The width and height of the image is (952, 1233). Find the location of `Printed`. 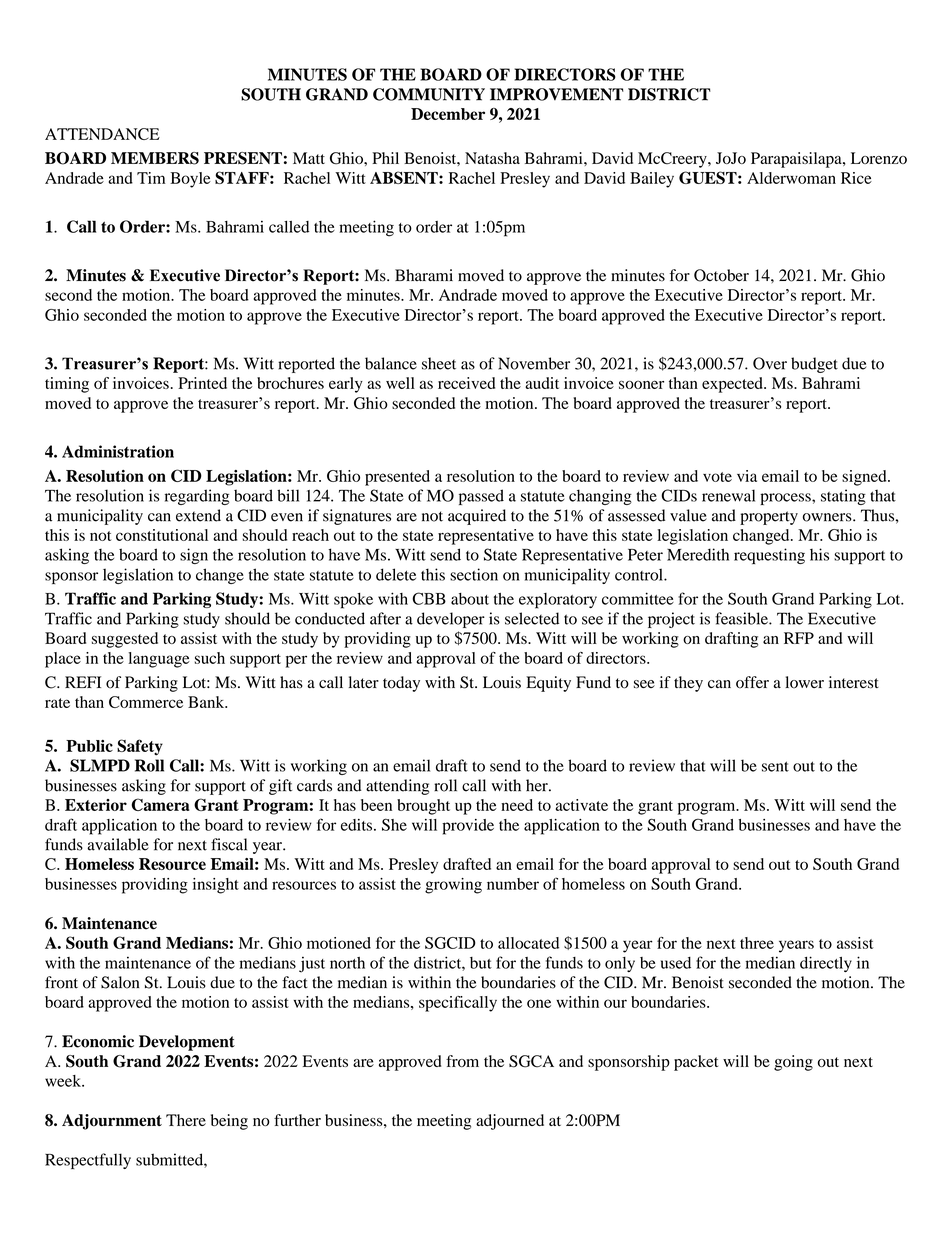

Printed is located at coordinates (202, 383).
